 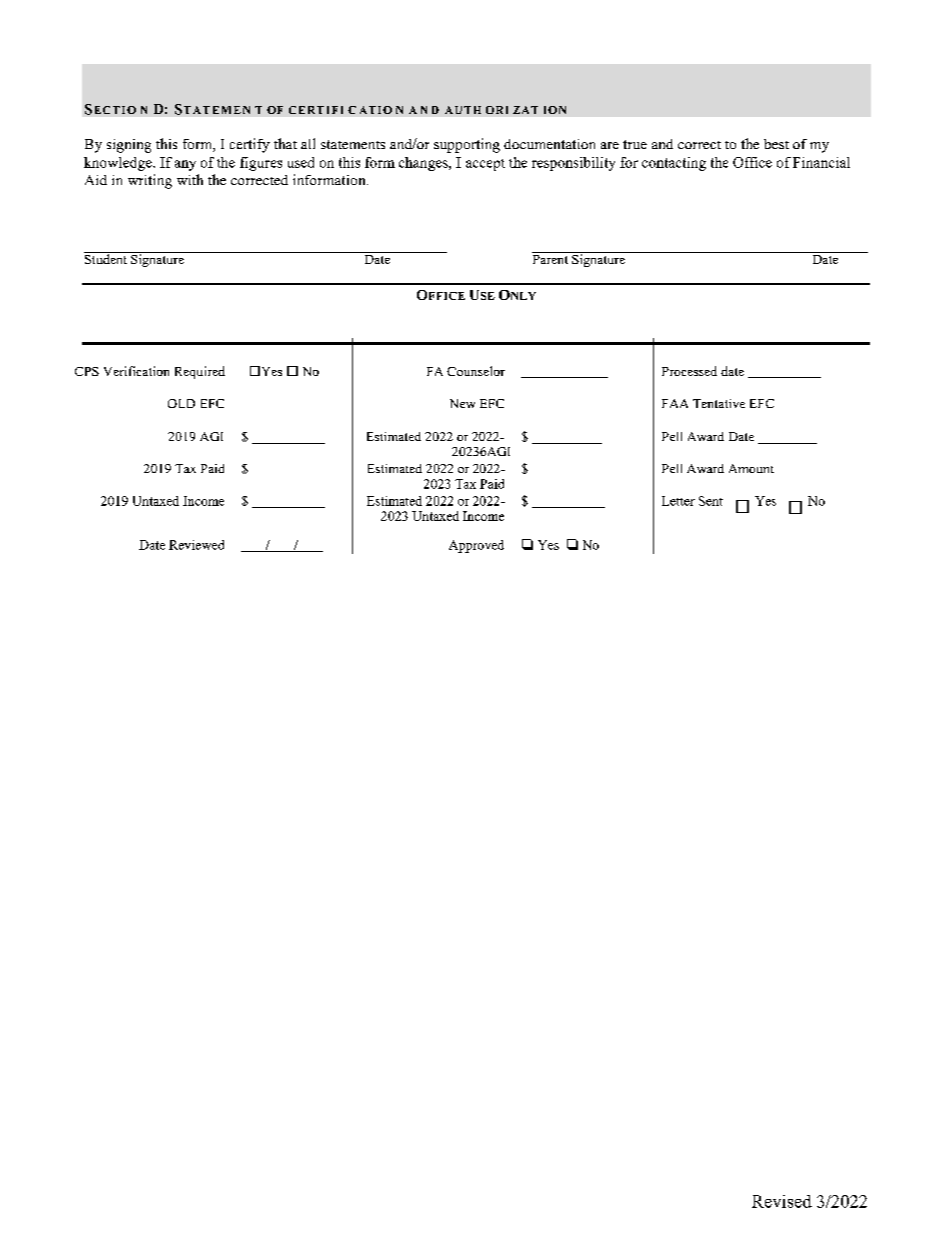 What do you see at coordinates (181, 403) in the screenshot?
I see `OLD` at bounding box center [181, 403].
